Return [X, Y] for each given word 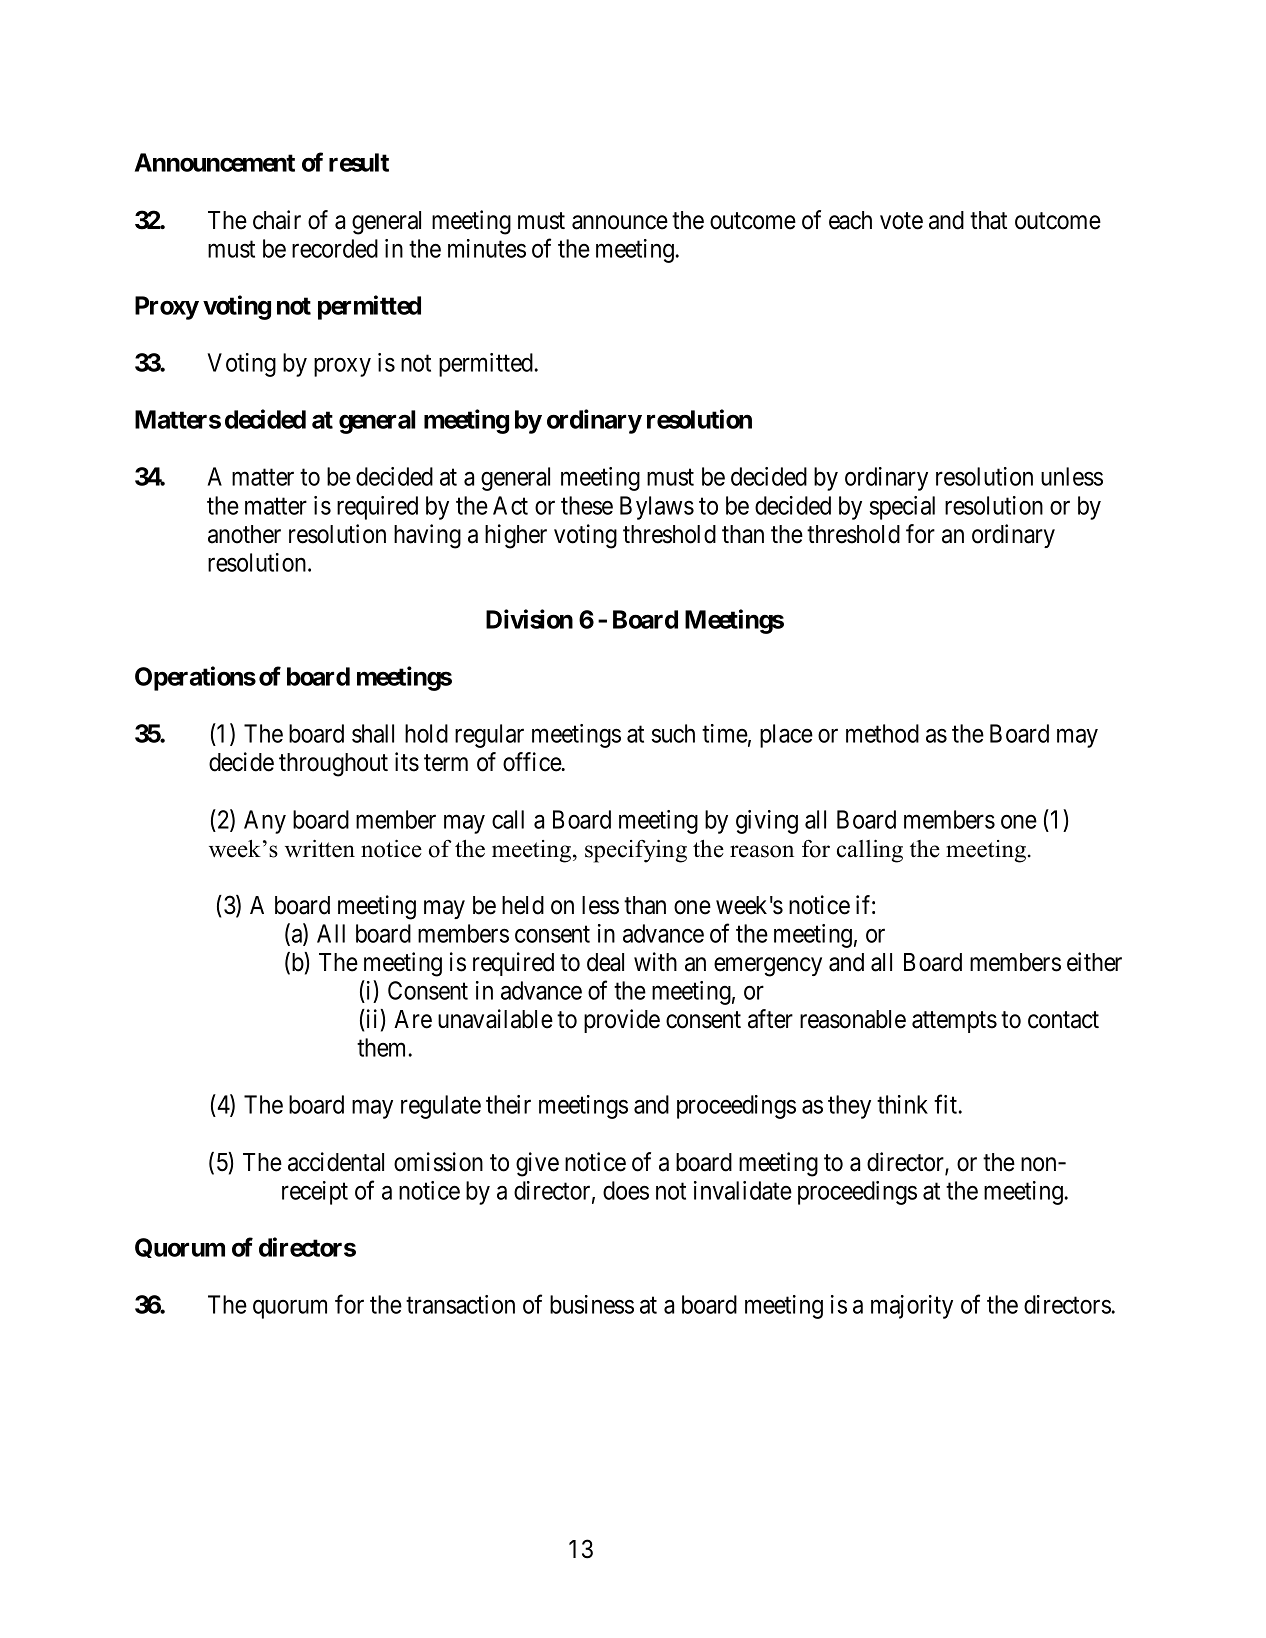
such [673, 733]
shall [373, 733]
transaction [460, 1304]
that [988, 220]
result [359, 162]
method [882, 733]
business [592, 1304]
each [850, 220]
